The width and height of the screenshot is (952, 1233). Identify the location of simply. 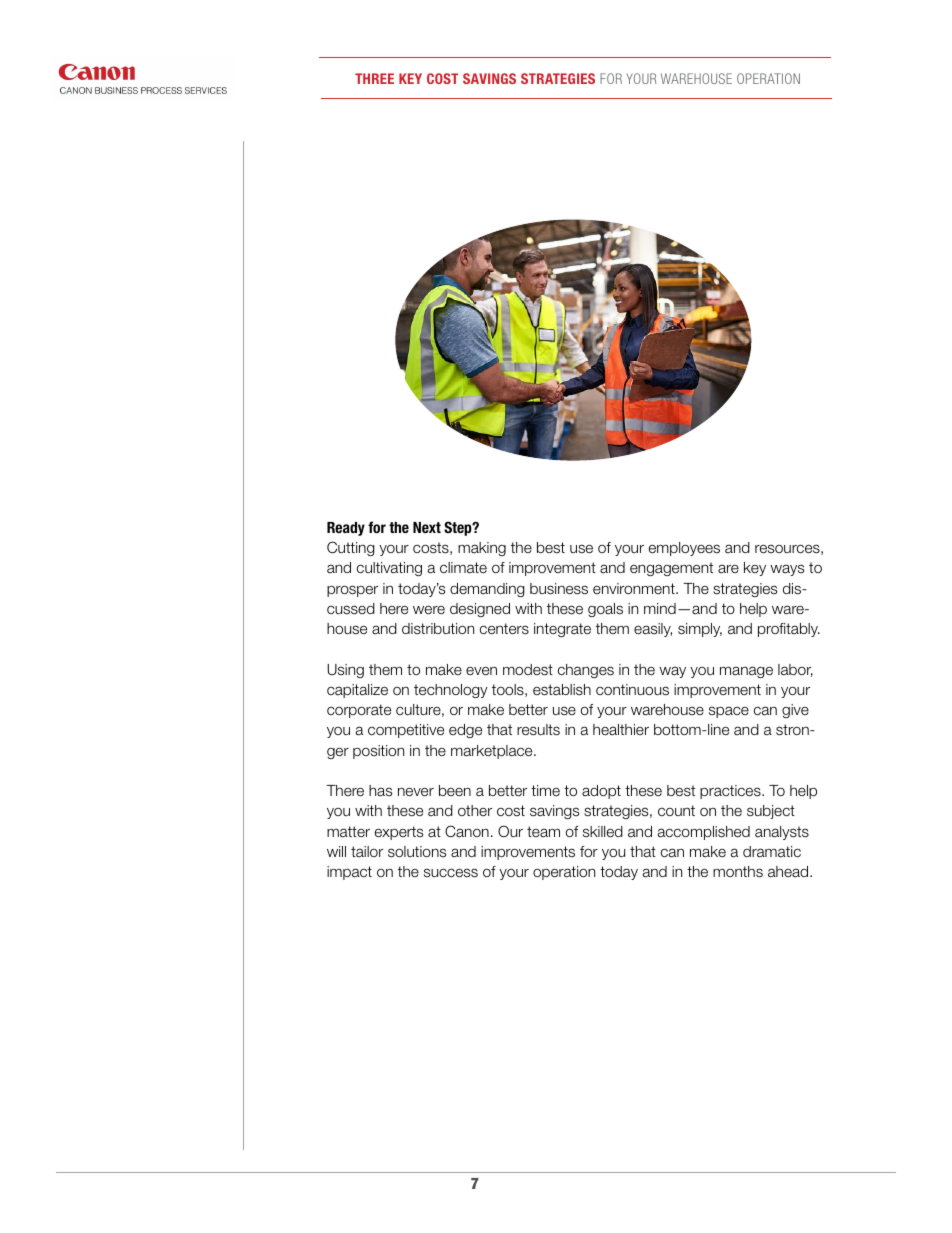
(700, 630).
